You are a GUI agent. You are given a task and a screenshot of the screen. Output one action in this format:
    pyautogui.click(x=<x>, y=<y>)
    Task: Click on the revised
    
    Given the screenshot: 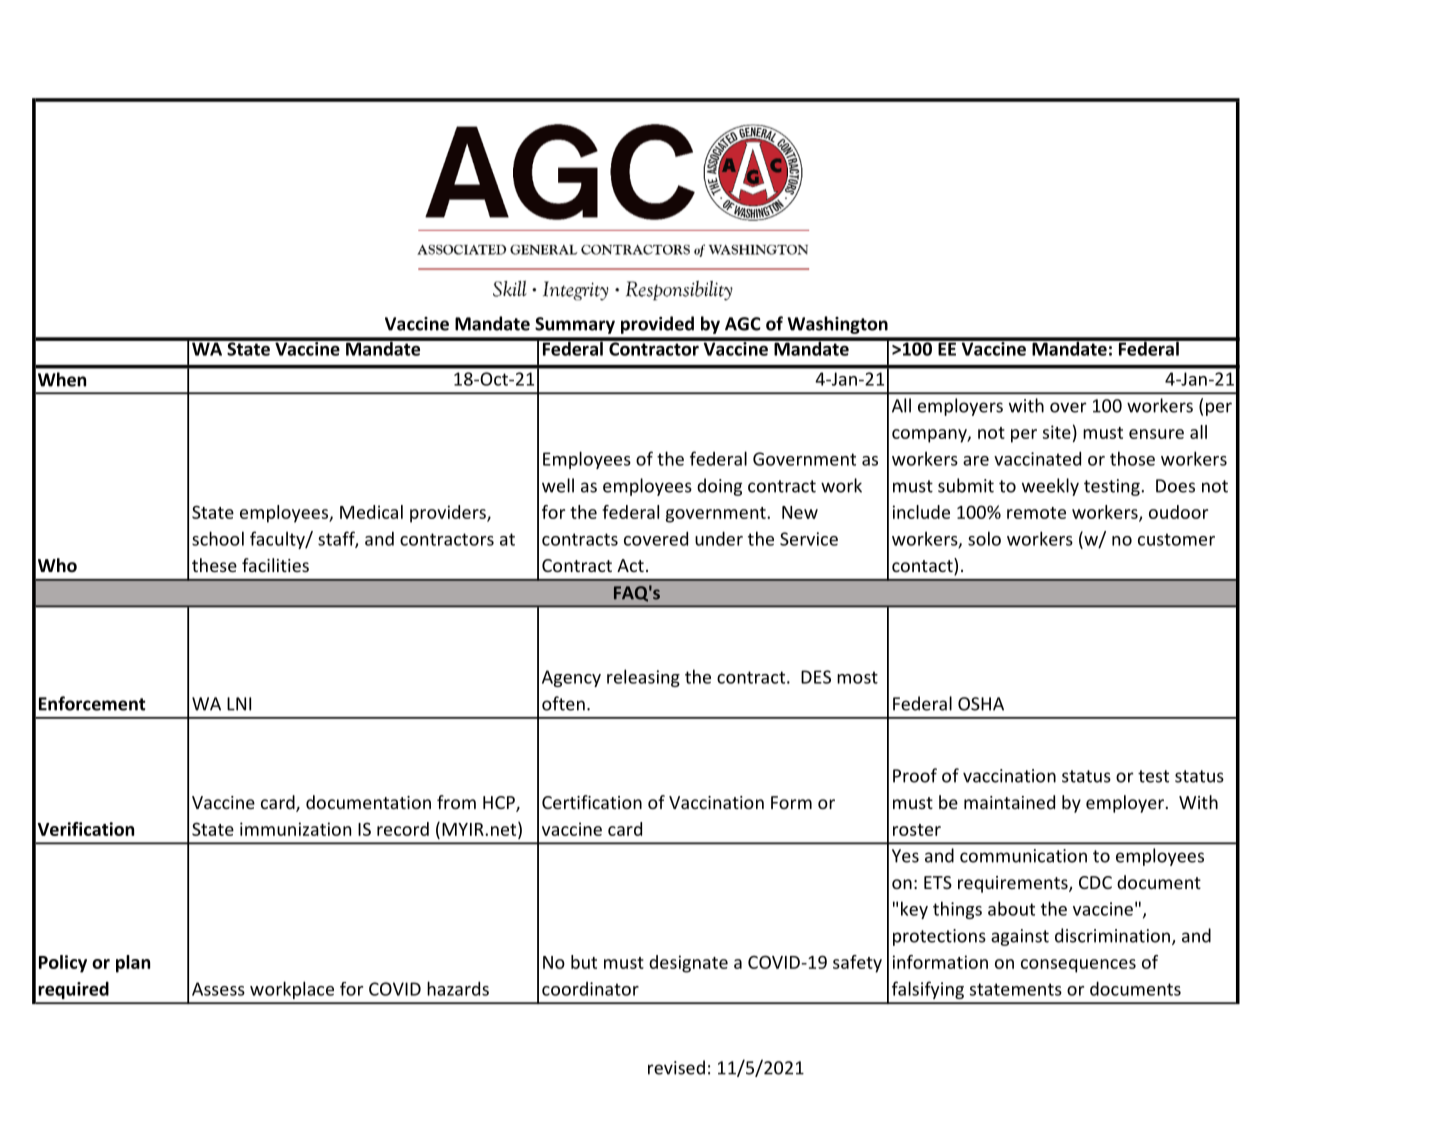 What is the action you would take?
    pyautogui.click(x=676, y=1067)
